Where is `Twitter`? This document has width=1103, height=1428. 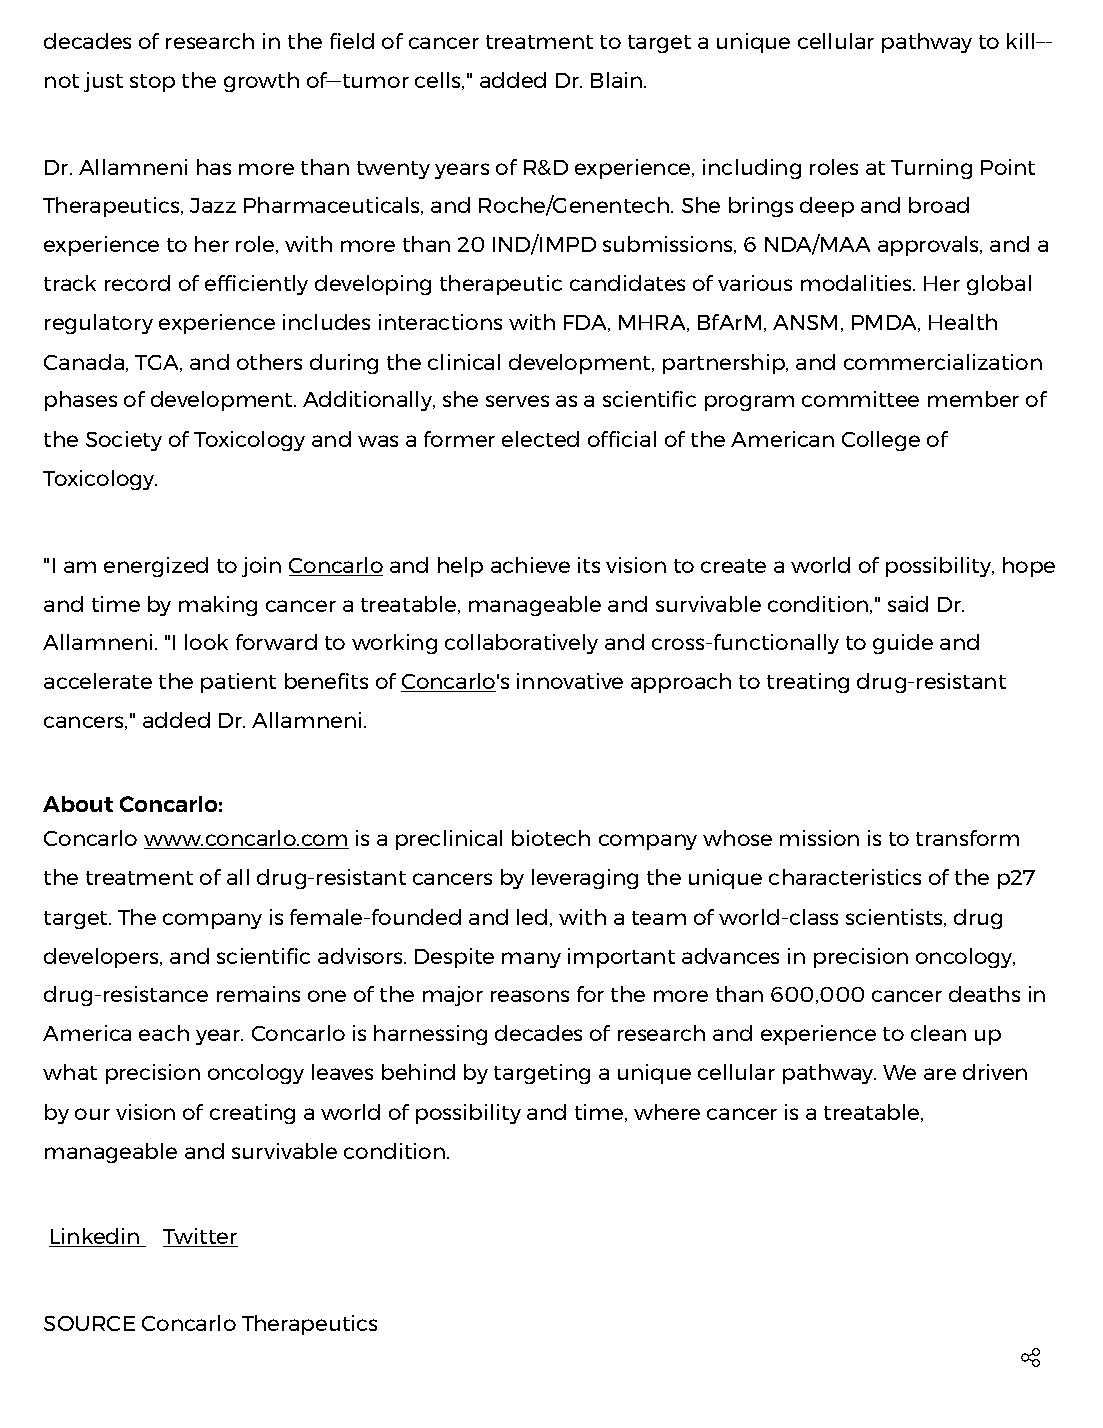 Twitter is located at coordinates (200, 1237).
